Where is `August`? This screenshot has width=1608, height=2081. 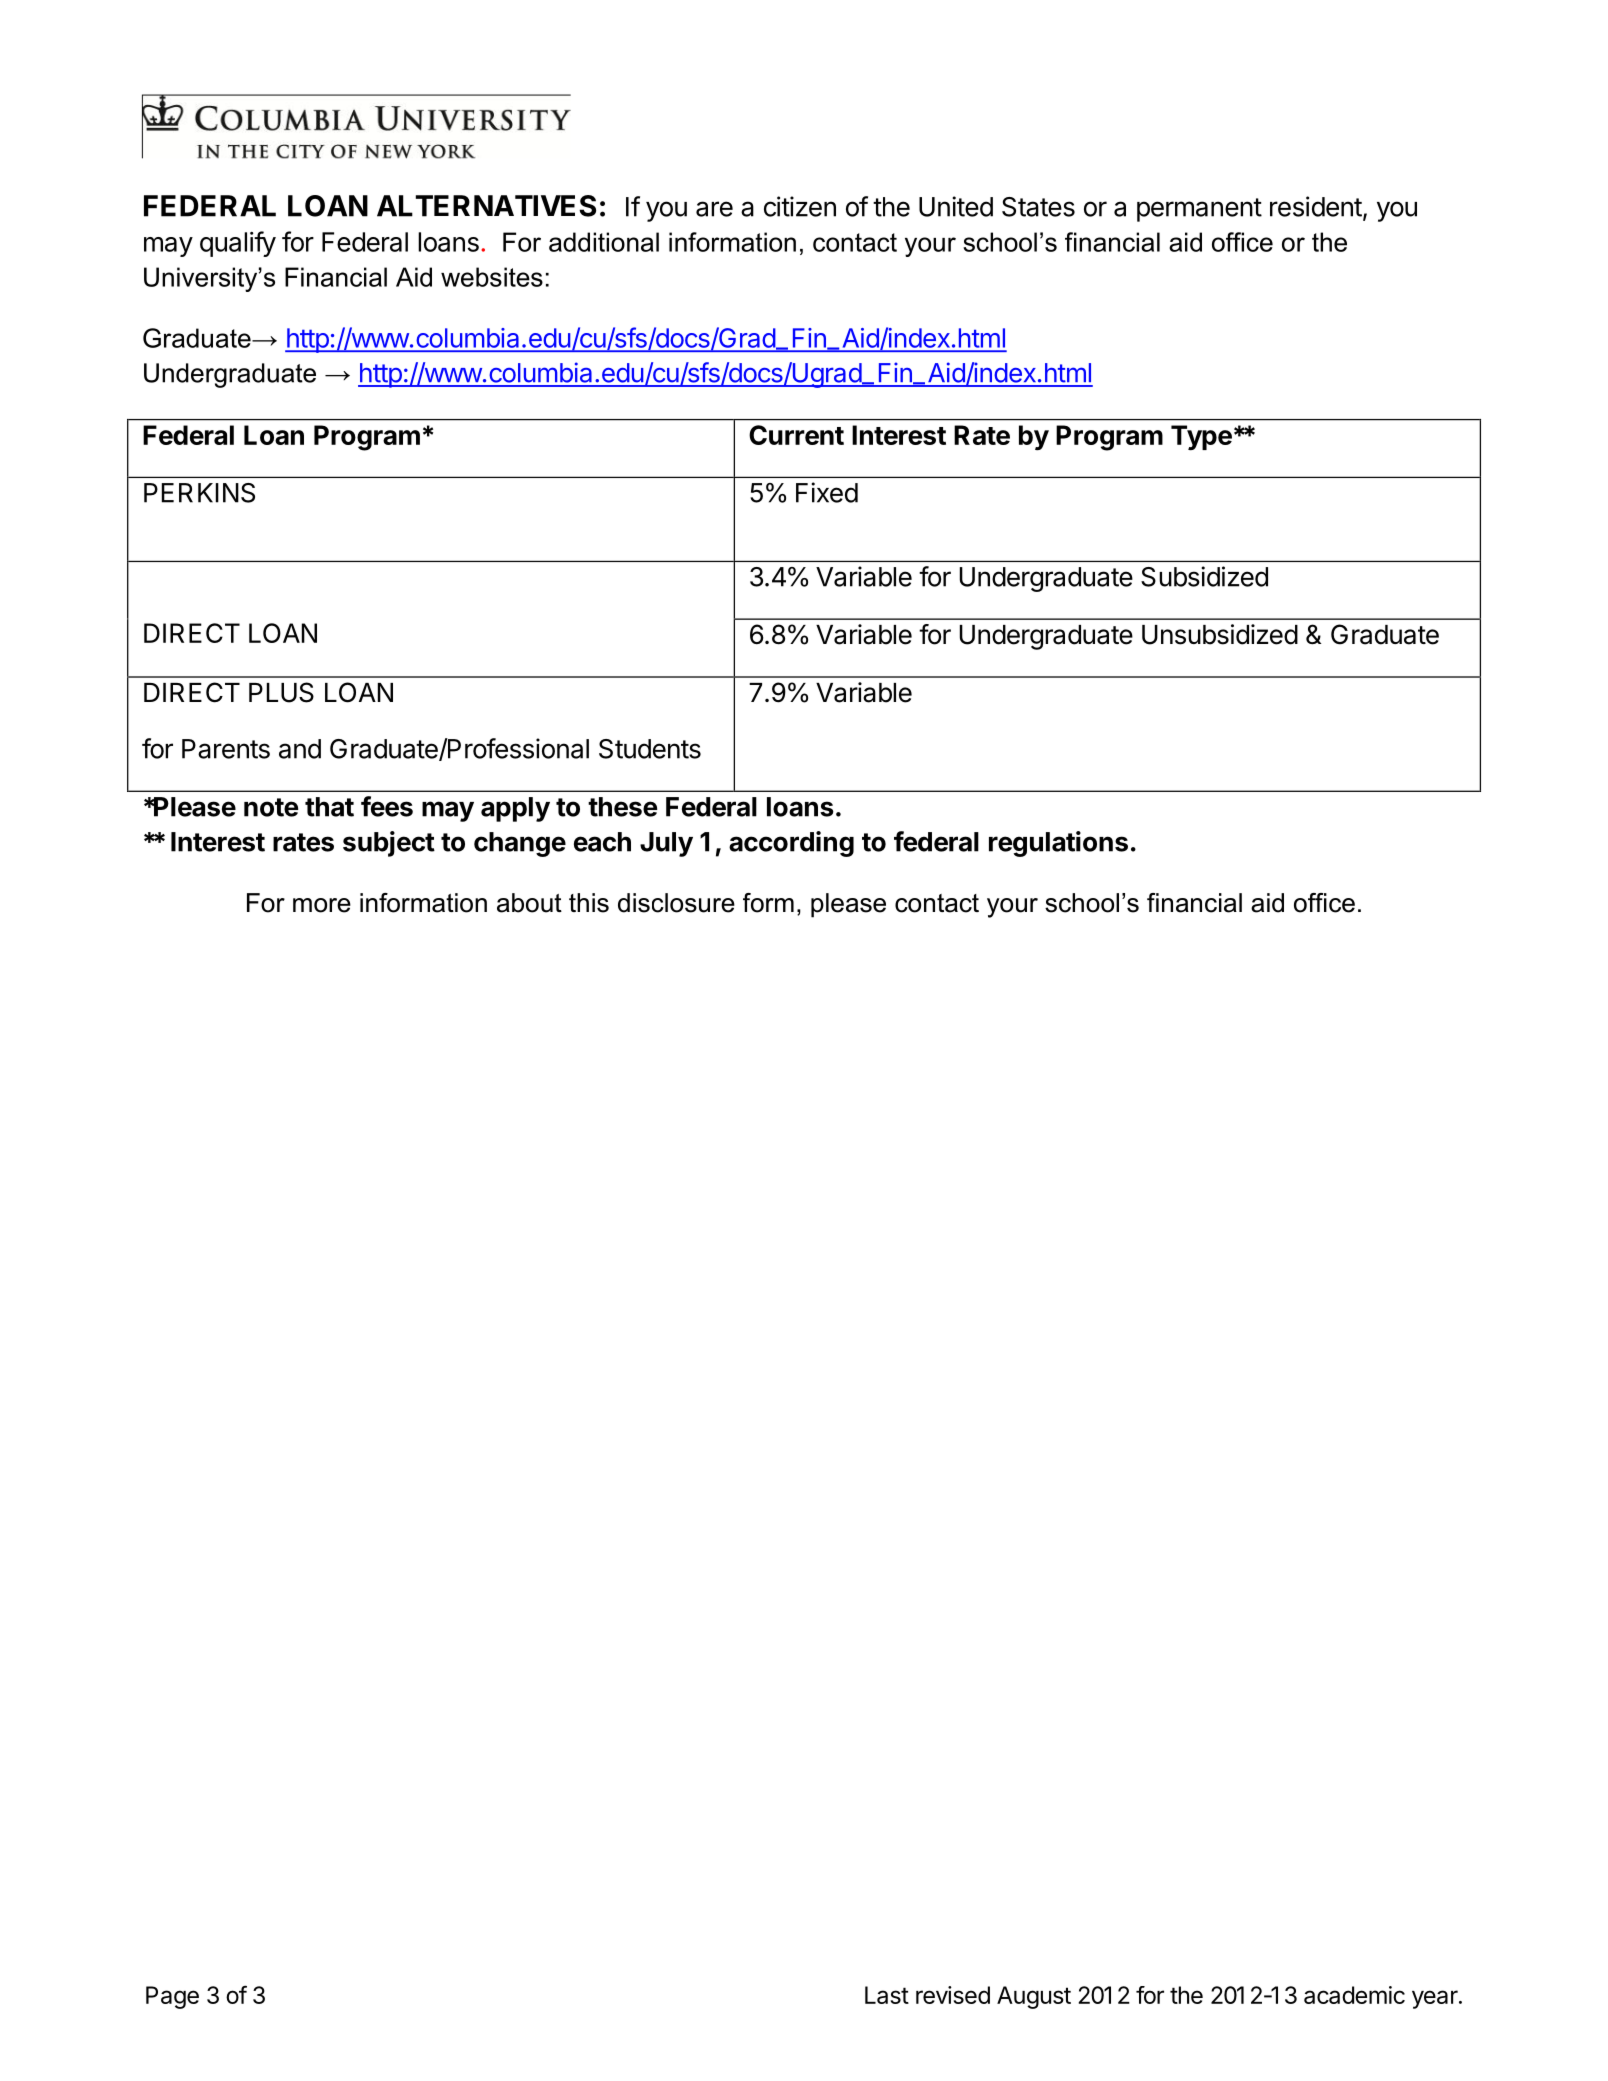 August is located at coordinates (1034, 1997).
